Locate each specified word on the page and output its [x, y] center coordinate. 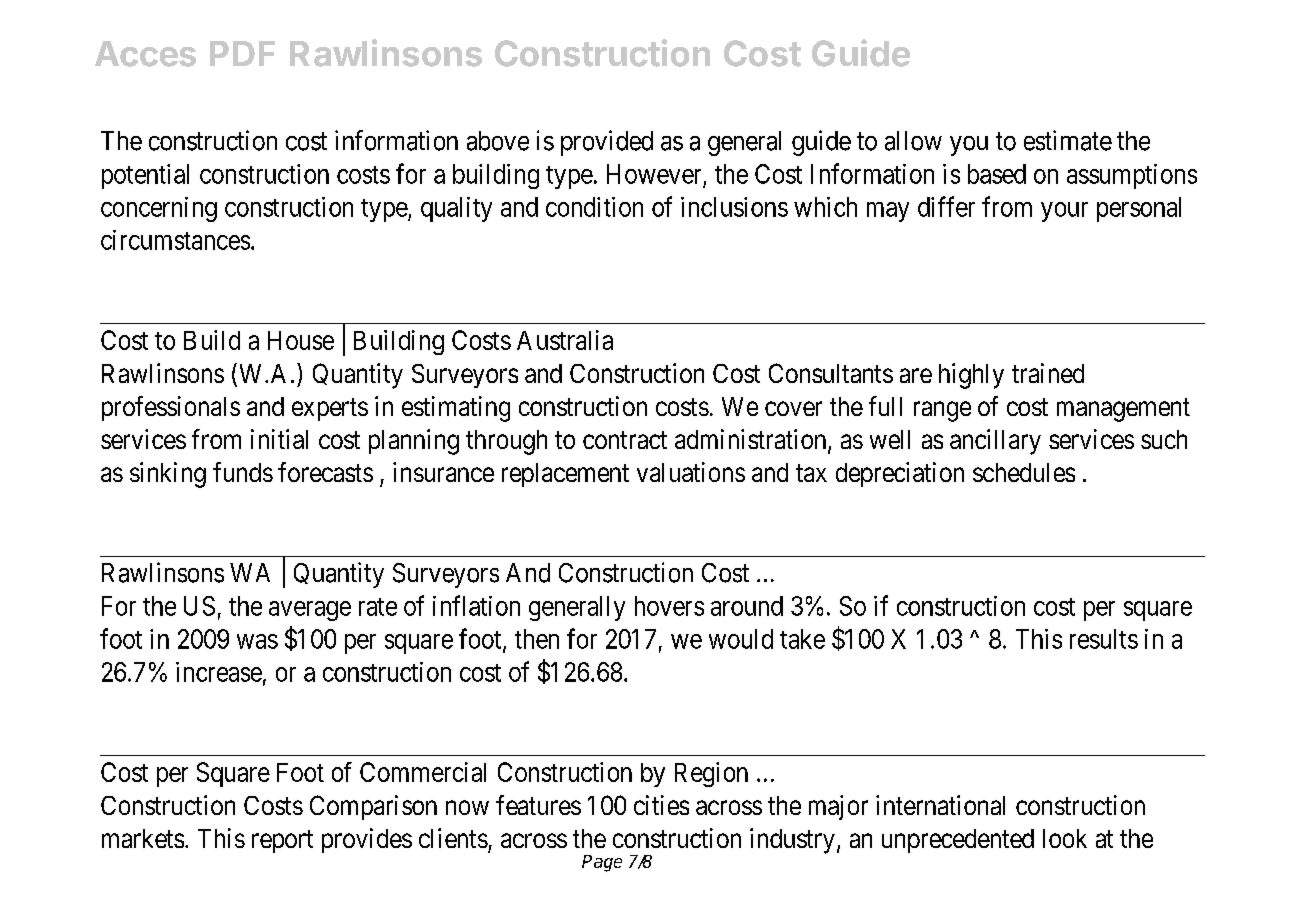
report [282, 841]
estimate [1068, 140]
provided [607, 143]
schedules [1024, 472]
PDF [242, 53]
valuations [691, 472]
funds [243, 472]
